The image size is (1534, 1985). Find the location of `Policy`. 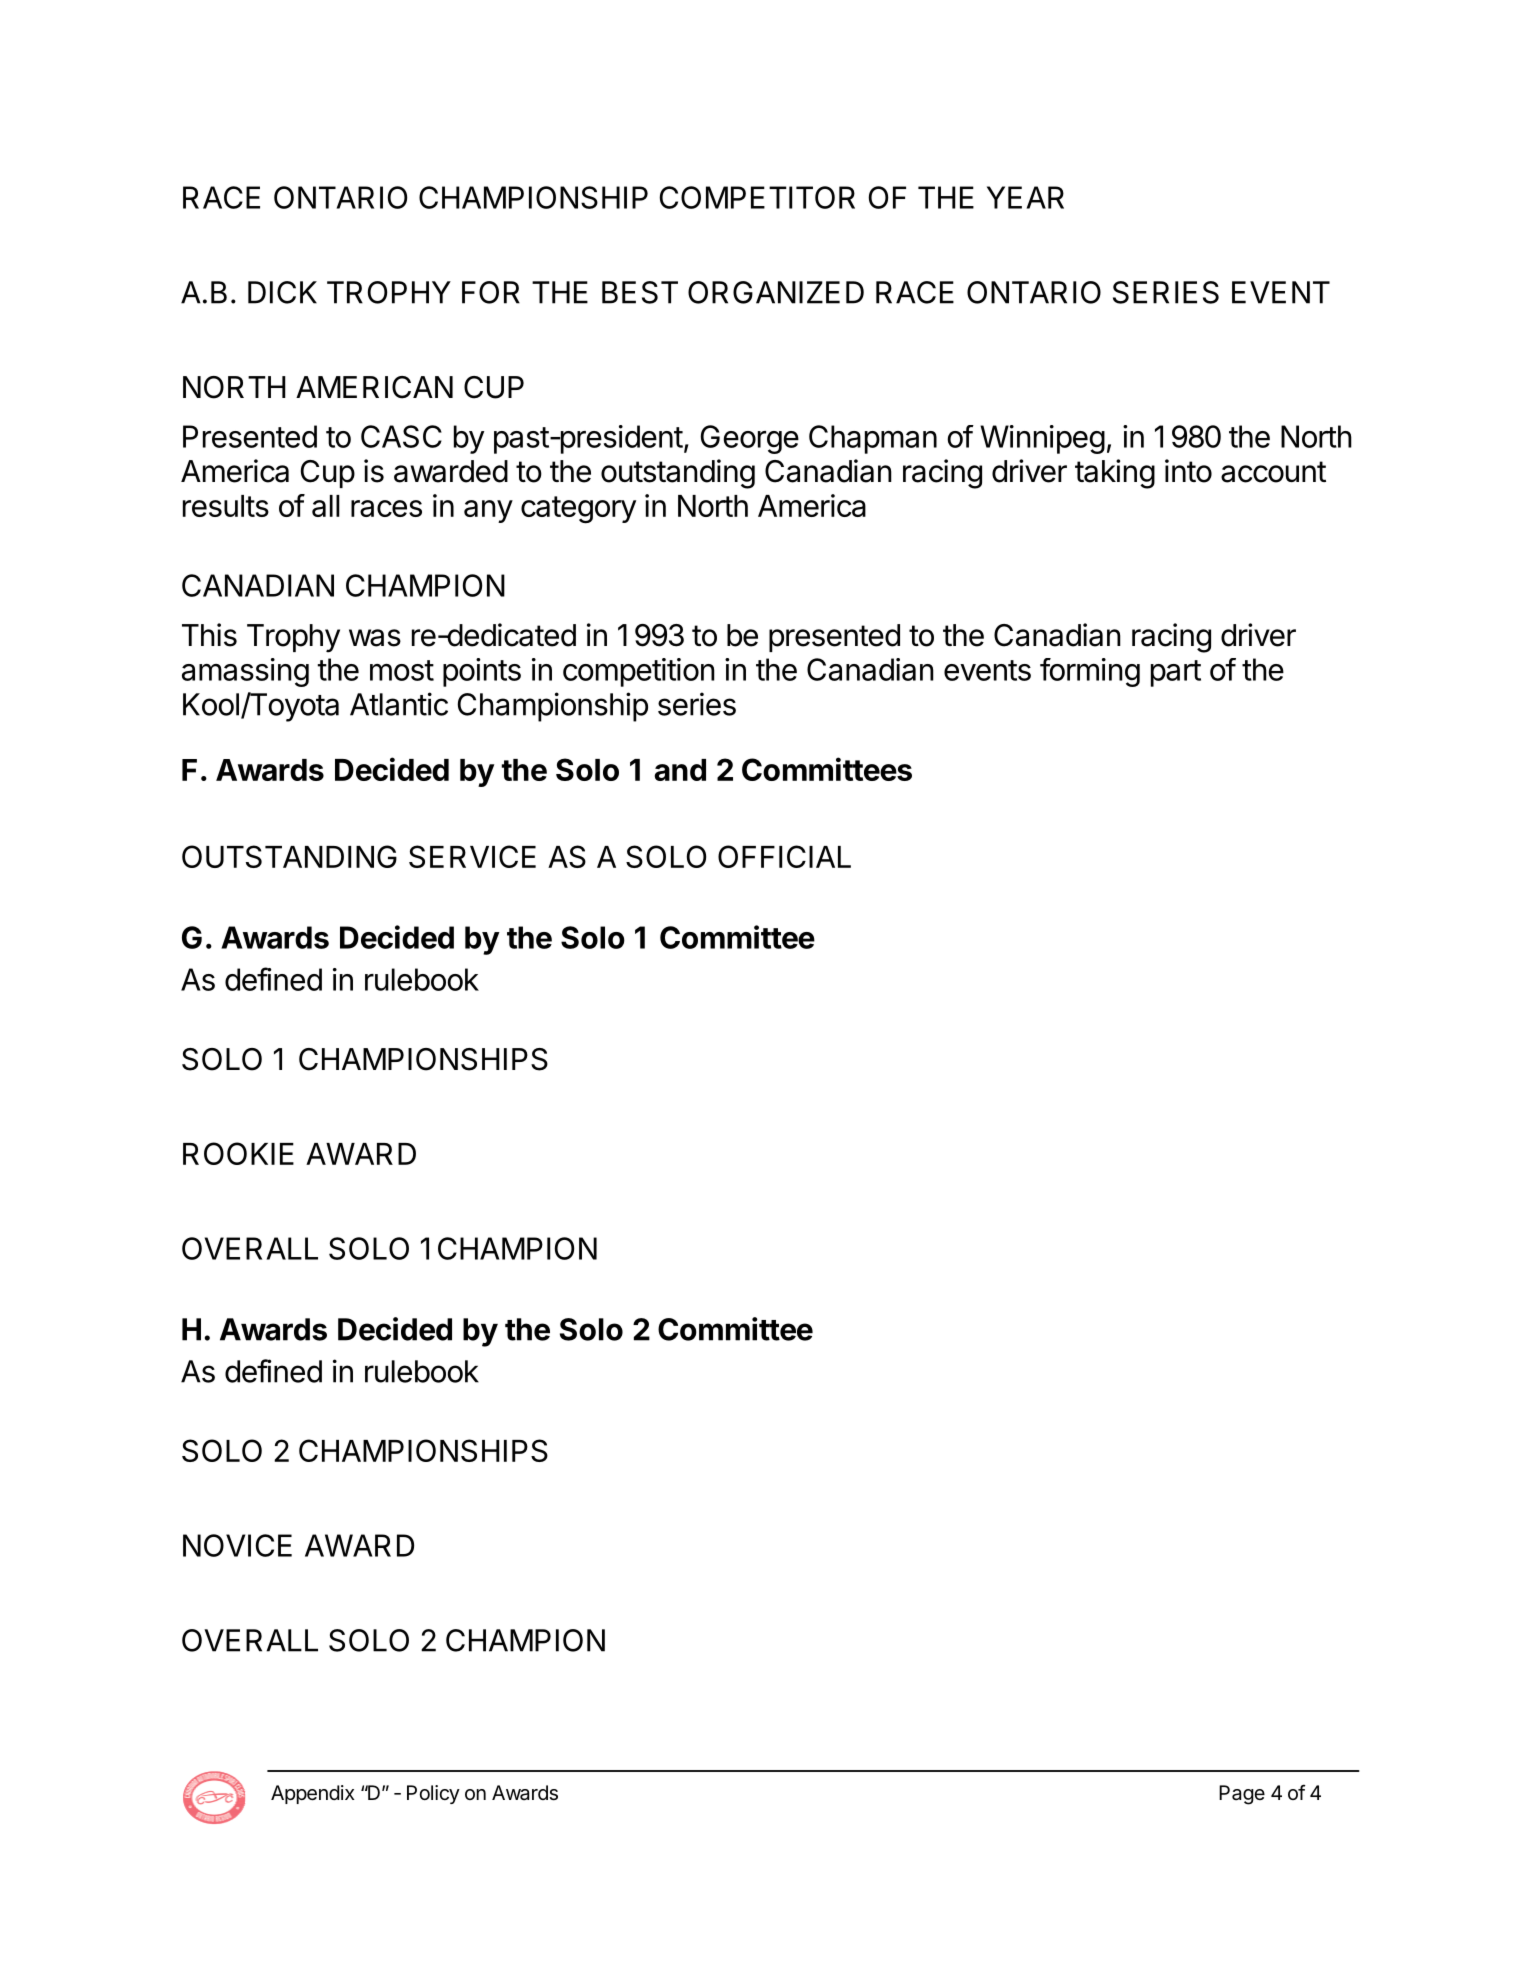

Policy is located at coordinates (433, 1794).
